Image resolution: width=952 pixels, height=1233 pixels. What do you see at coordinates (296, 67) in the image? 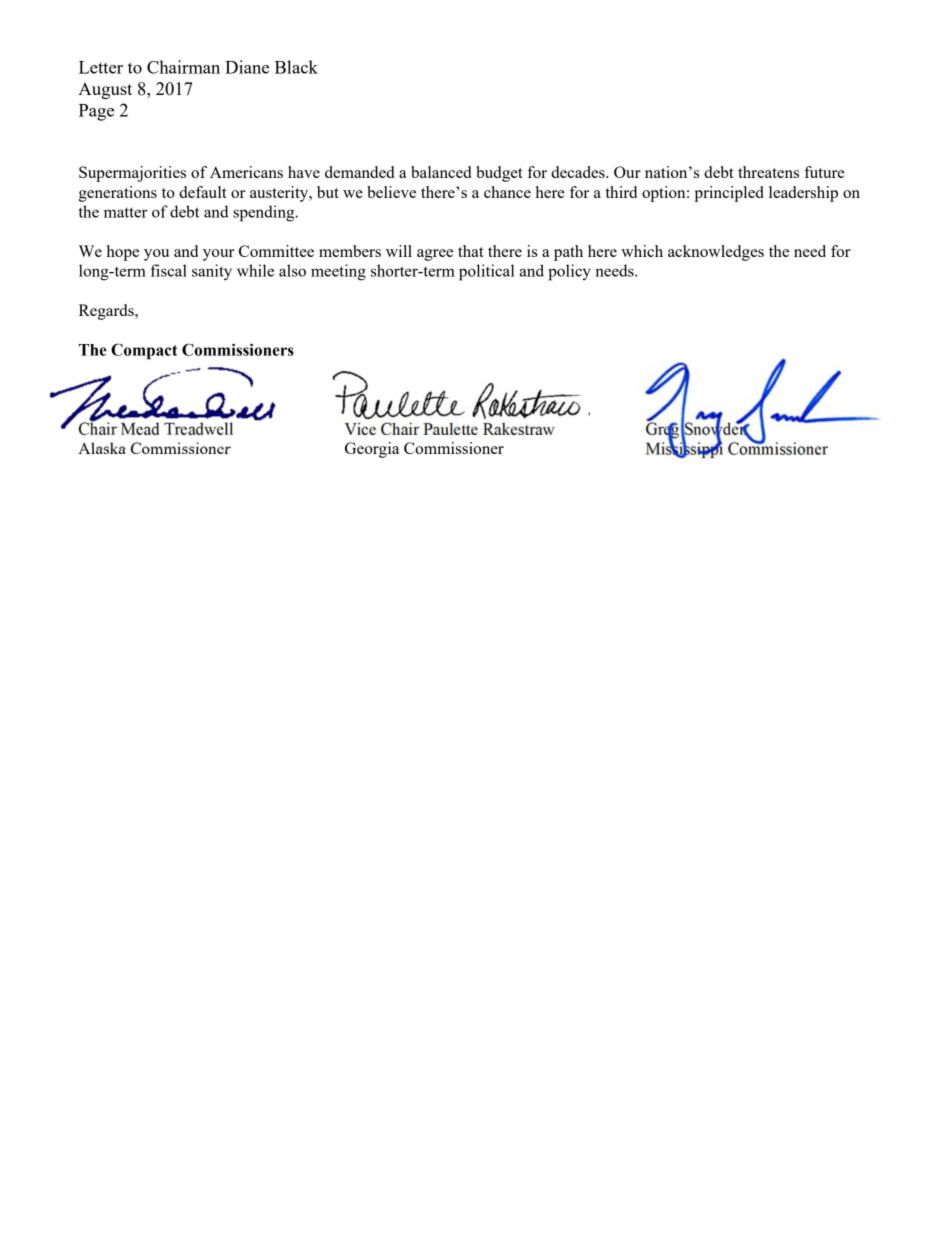
I see `Black` at bounding box center [296, 67].
